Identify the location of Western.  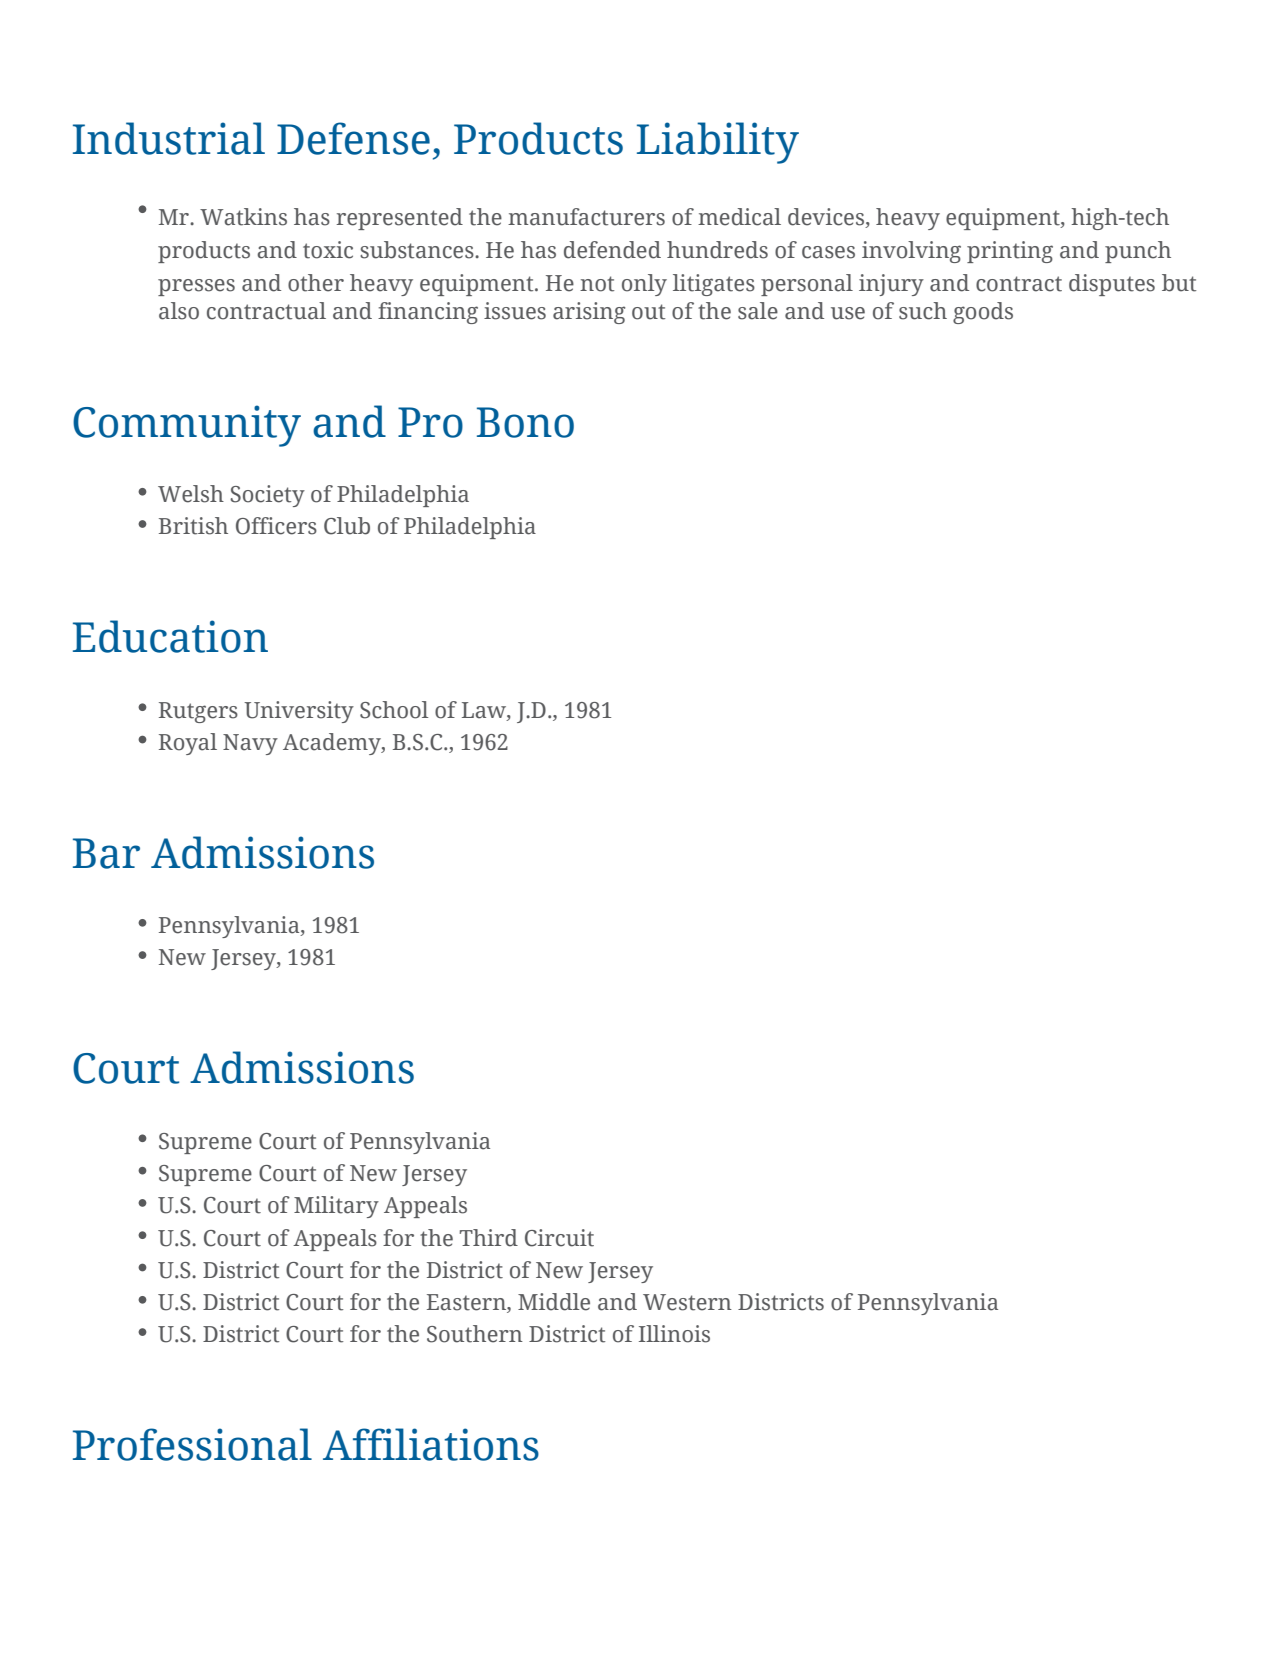
(687, 1302).
